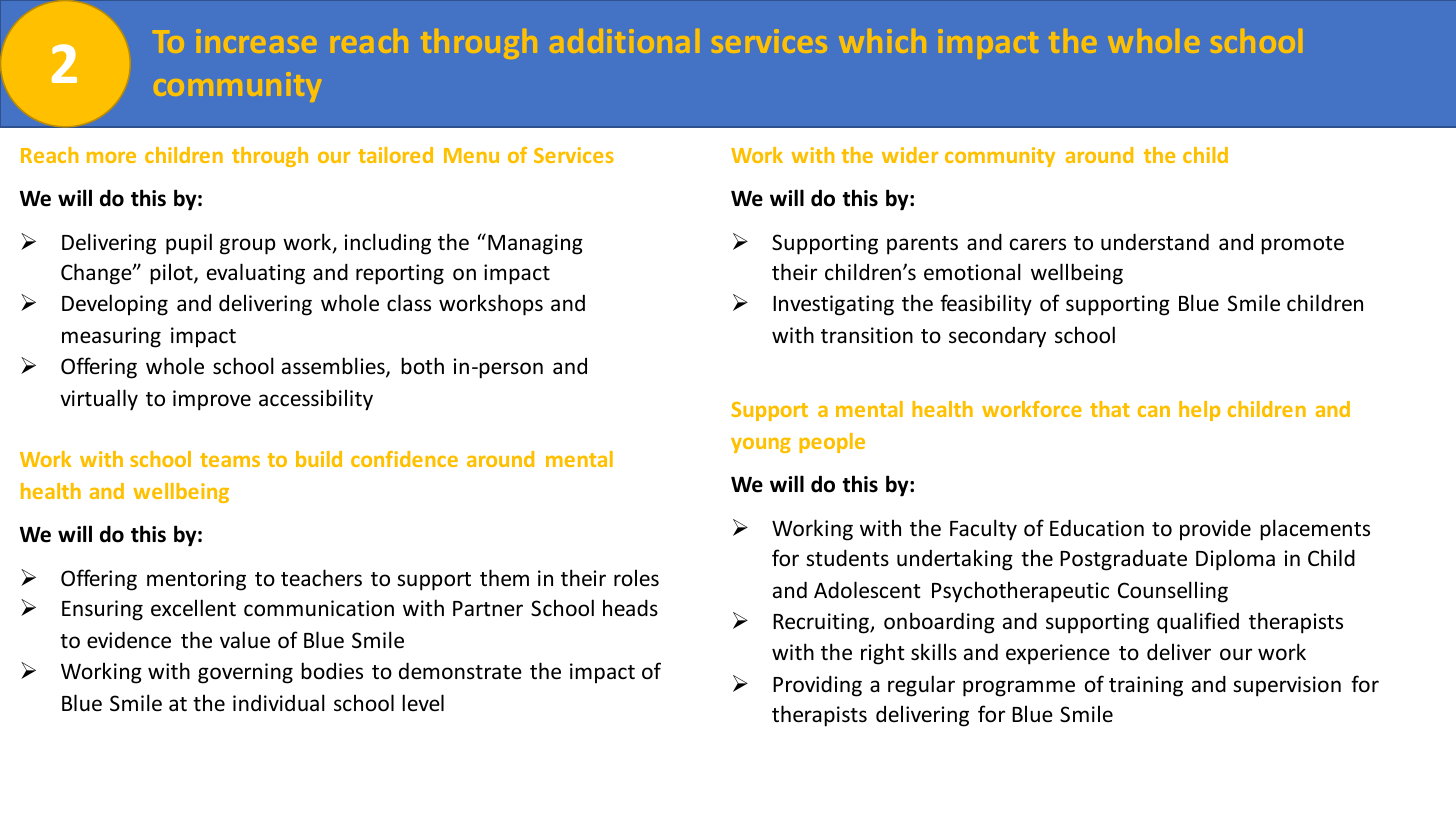 This image has height=819, width=1456. What do you see at coordinates (1173, 592) in the image?
I see `Counselling` at bounding box center [1173, 592].
